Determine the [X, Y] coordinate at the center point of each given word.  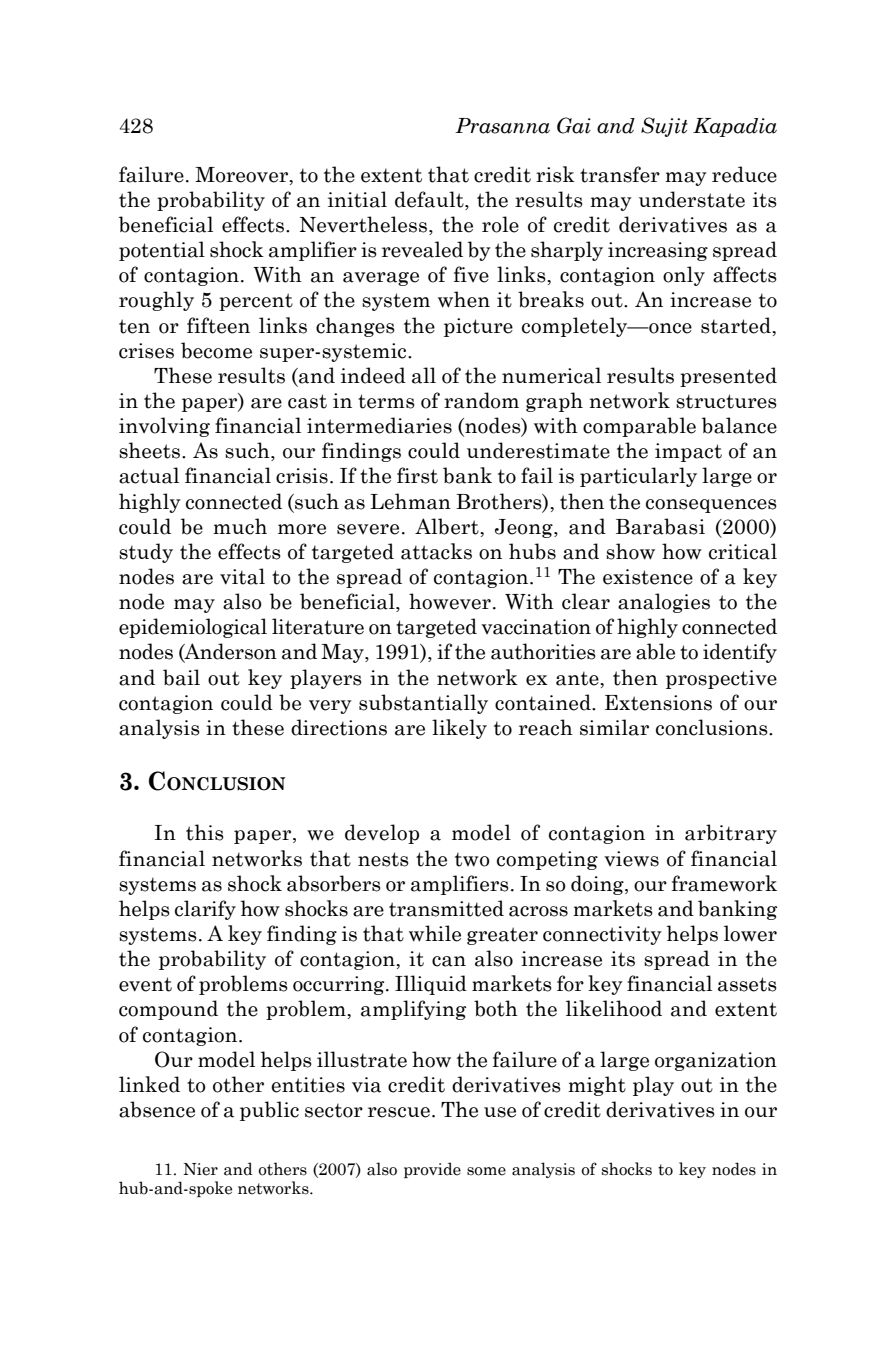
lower [750, 933]
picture [478, 327]
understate [692, 199]
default [430, 200]
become [216, 350]
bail [181, 677]
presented [728, 377]
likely [459, 729]
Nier [200, 1169]
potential [162, 251]
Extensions [658, 703]
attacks [436, 551]
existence [648, 577]
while [435, 933]
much [240, 526]
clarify [205, 910]
